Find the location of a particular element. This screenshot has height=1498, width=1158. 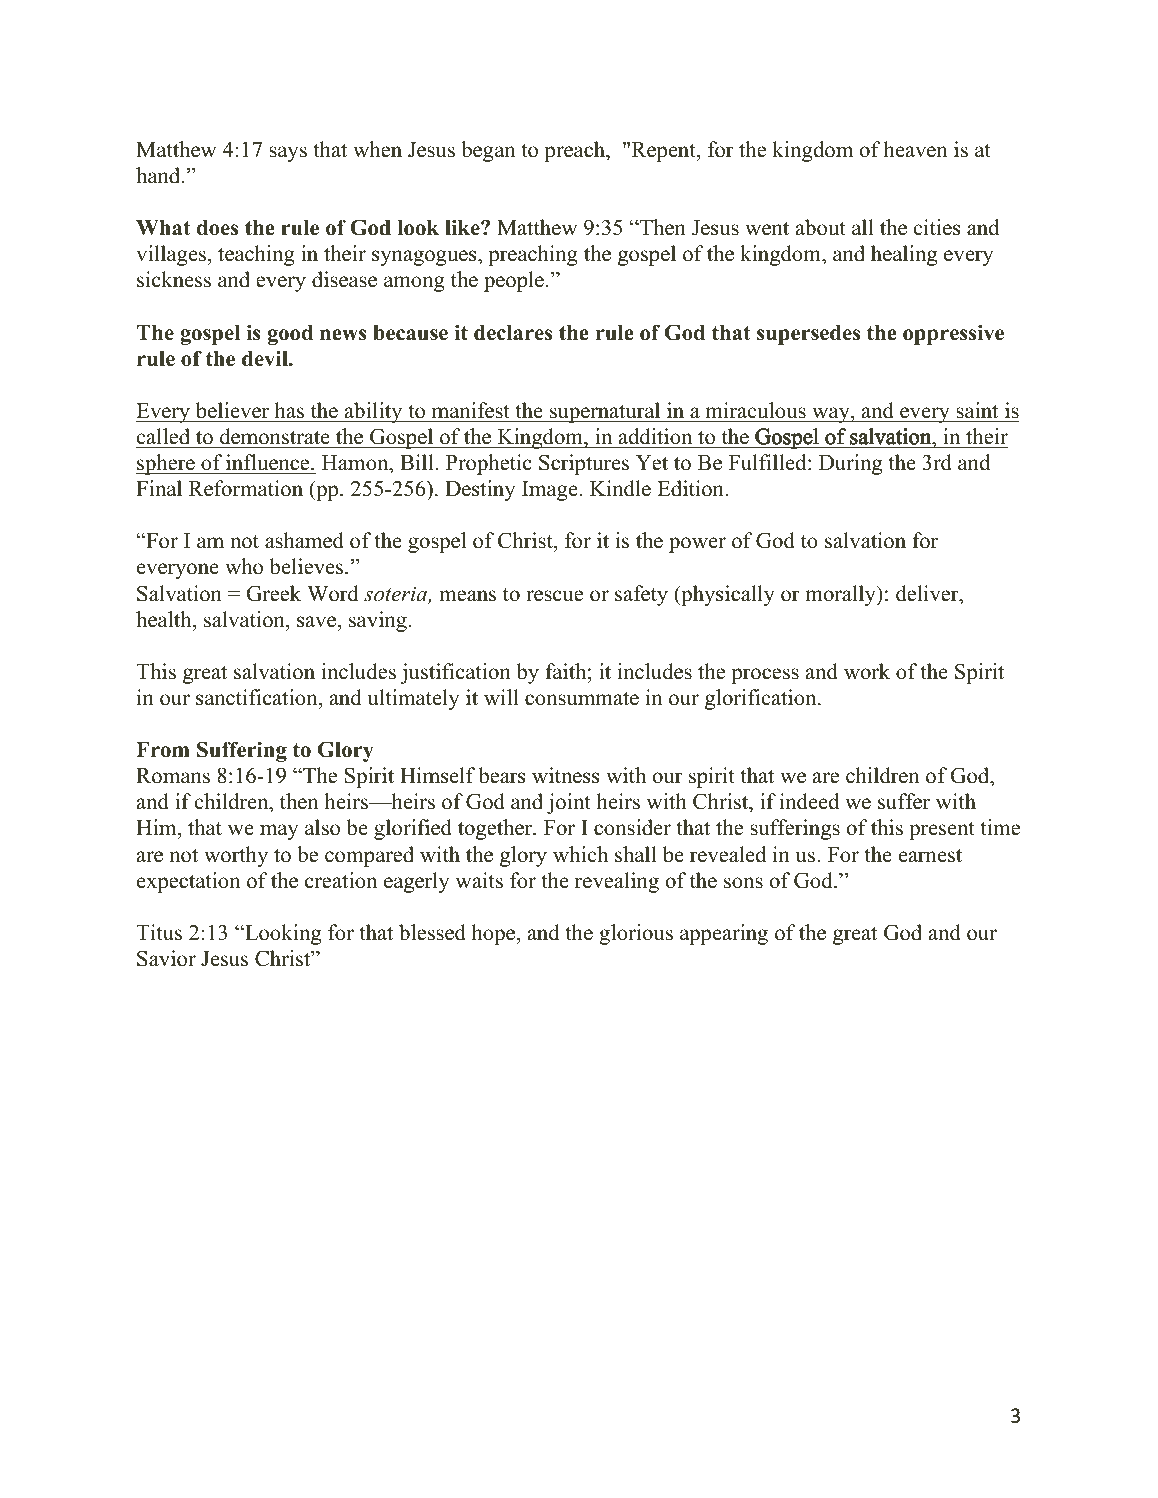

heaven is located at coordinates (916, 149).
